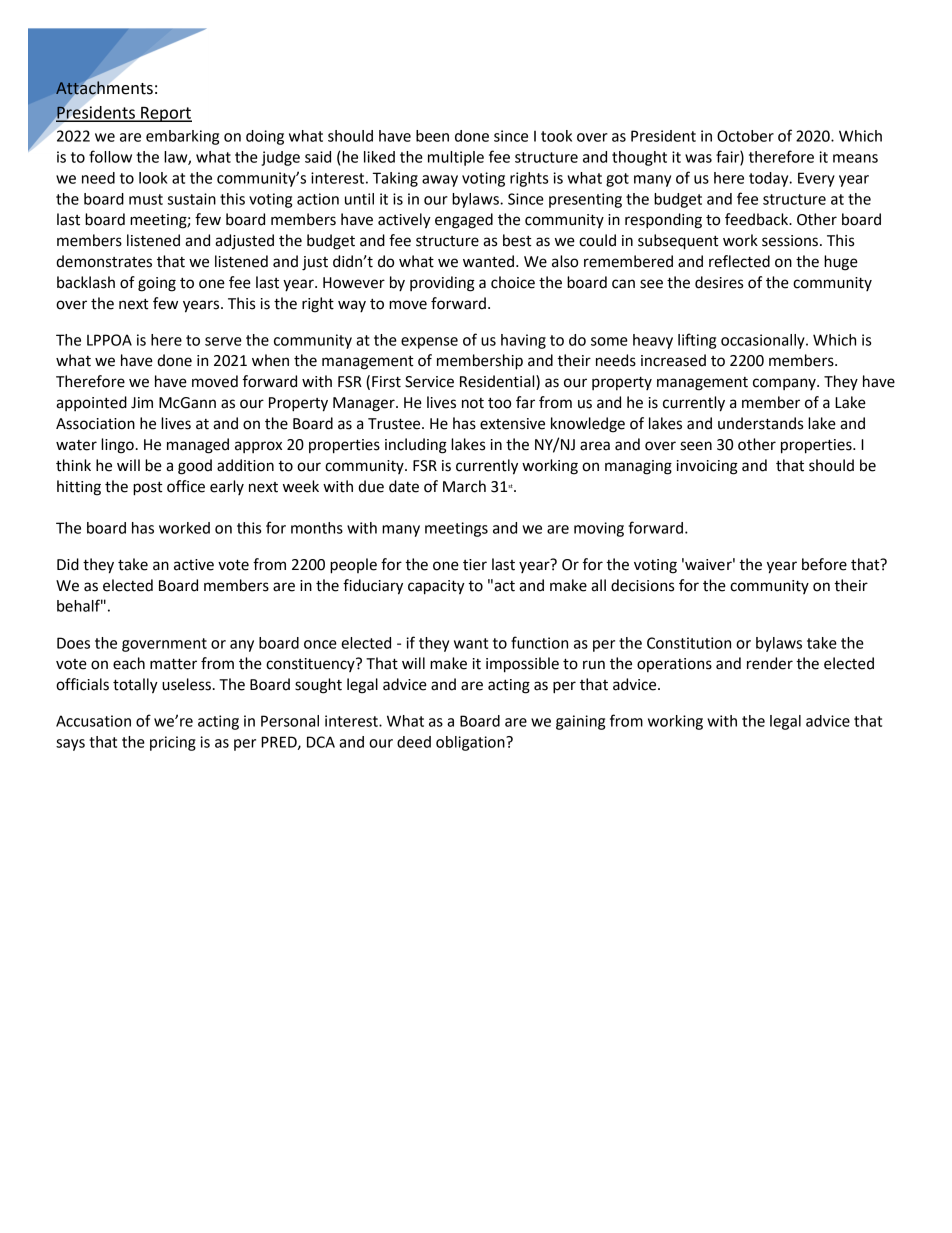 This screenshot has width=952, height=1233. I want to click on been, so click(432, 136).
